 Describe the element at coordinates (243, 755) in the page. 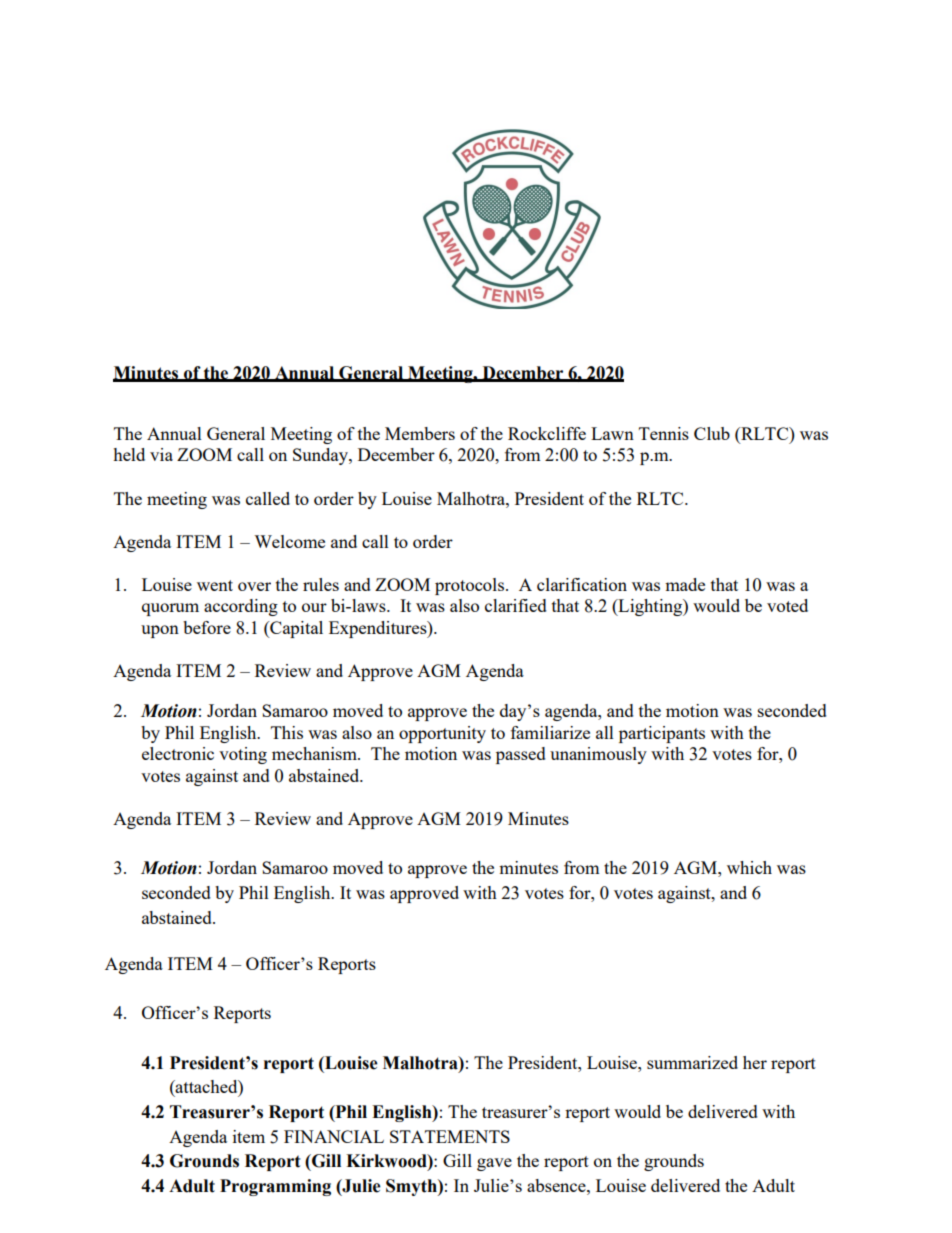

I see `voting` at that location.
